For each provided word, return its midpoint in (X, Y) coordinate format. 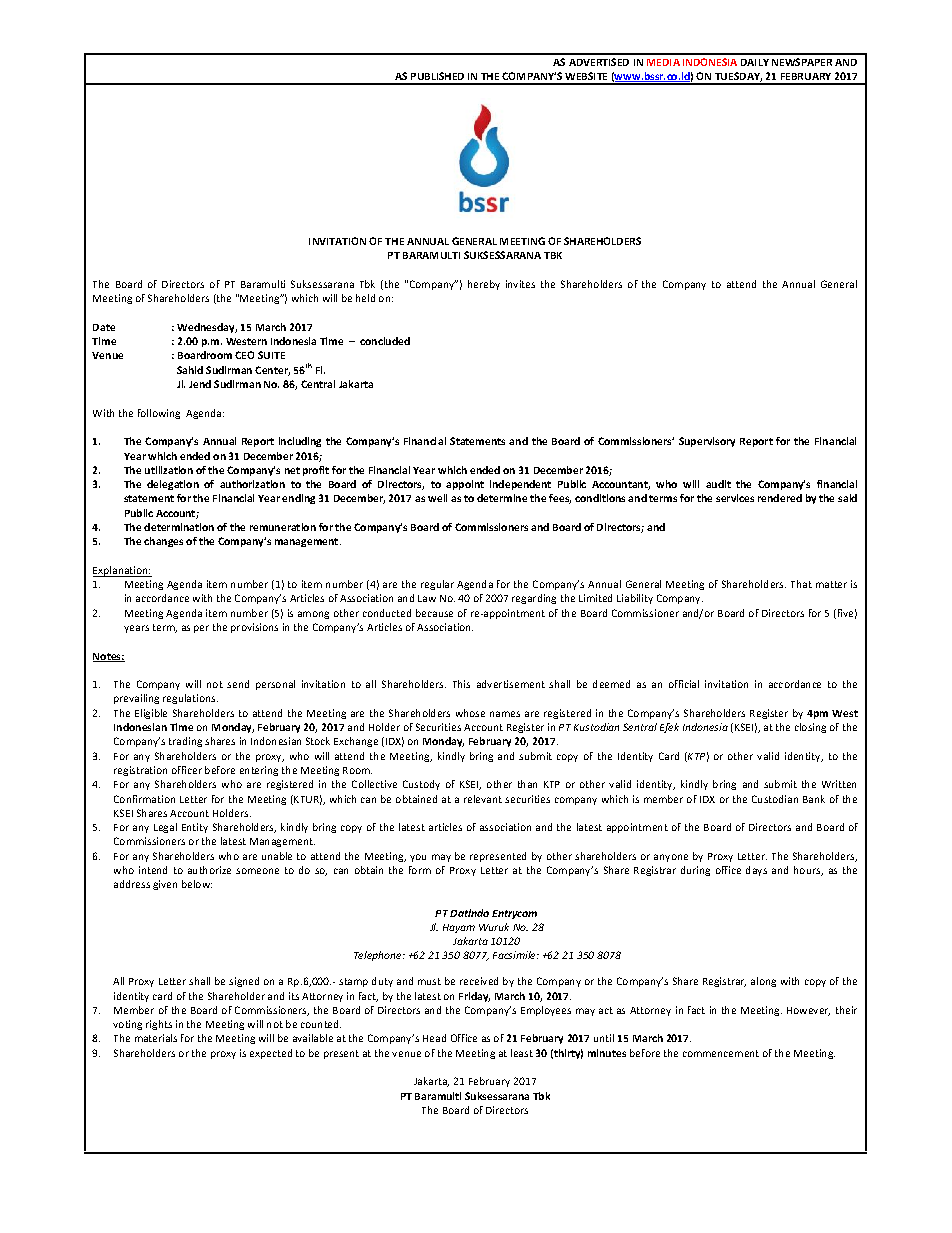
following (159, 414)
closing (810, 728)
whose (470, 713)
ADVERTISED (599, 62)
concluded (385, 341)
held (365, 298)
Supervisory (707, 442)
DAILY (755, 62)
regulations (190, 699)
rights (159, 1025)
